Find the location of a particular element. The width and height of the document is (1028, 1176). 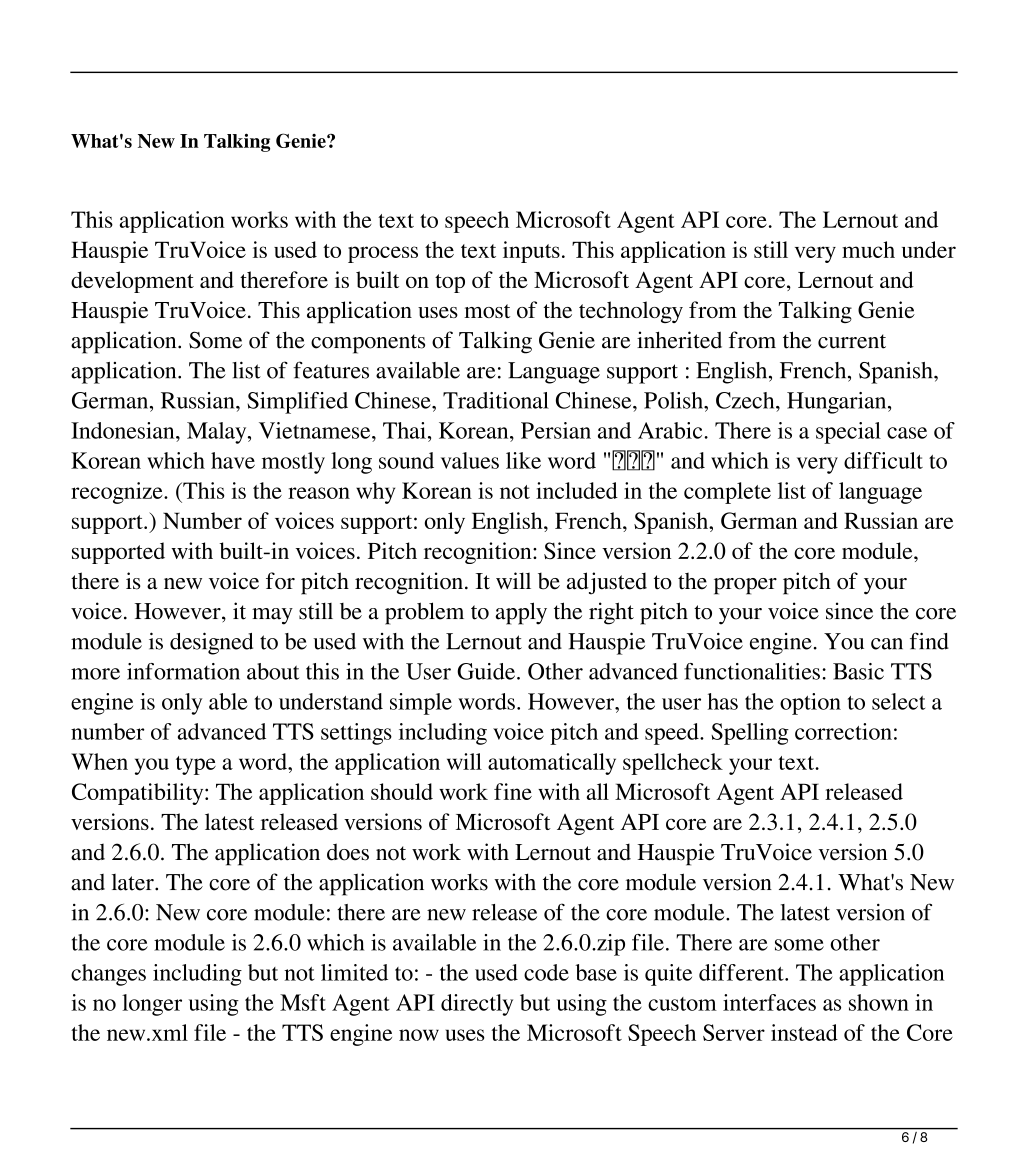

can is located at coordinates (887, 644).
